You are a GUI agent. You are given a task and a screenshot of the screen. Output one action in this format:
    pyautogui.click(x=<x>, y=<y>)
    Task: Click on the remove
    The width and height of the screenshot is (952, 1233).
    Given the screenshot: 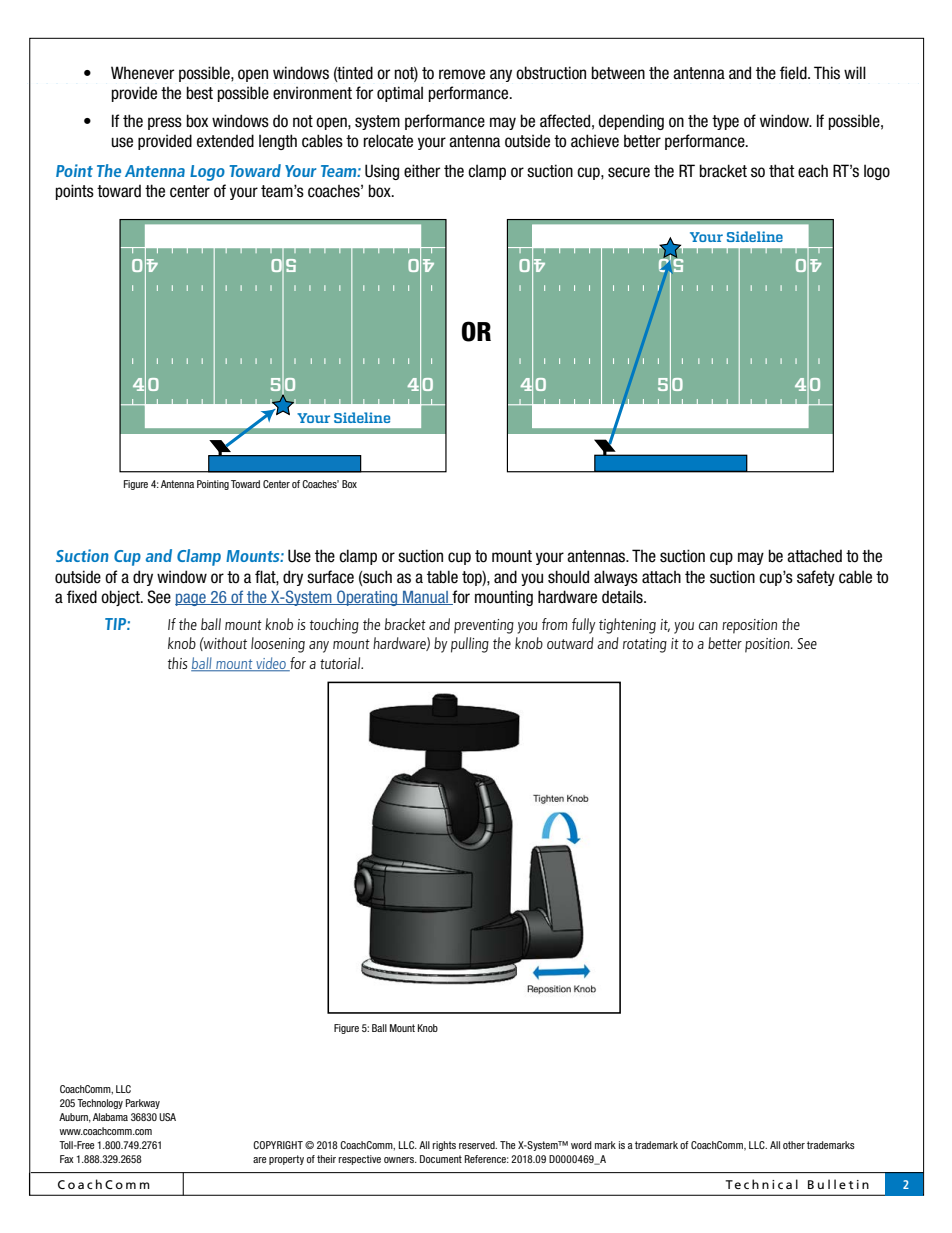 What is the action you would take?
    pyautogui.click(x=462, y=74)
